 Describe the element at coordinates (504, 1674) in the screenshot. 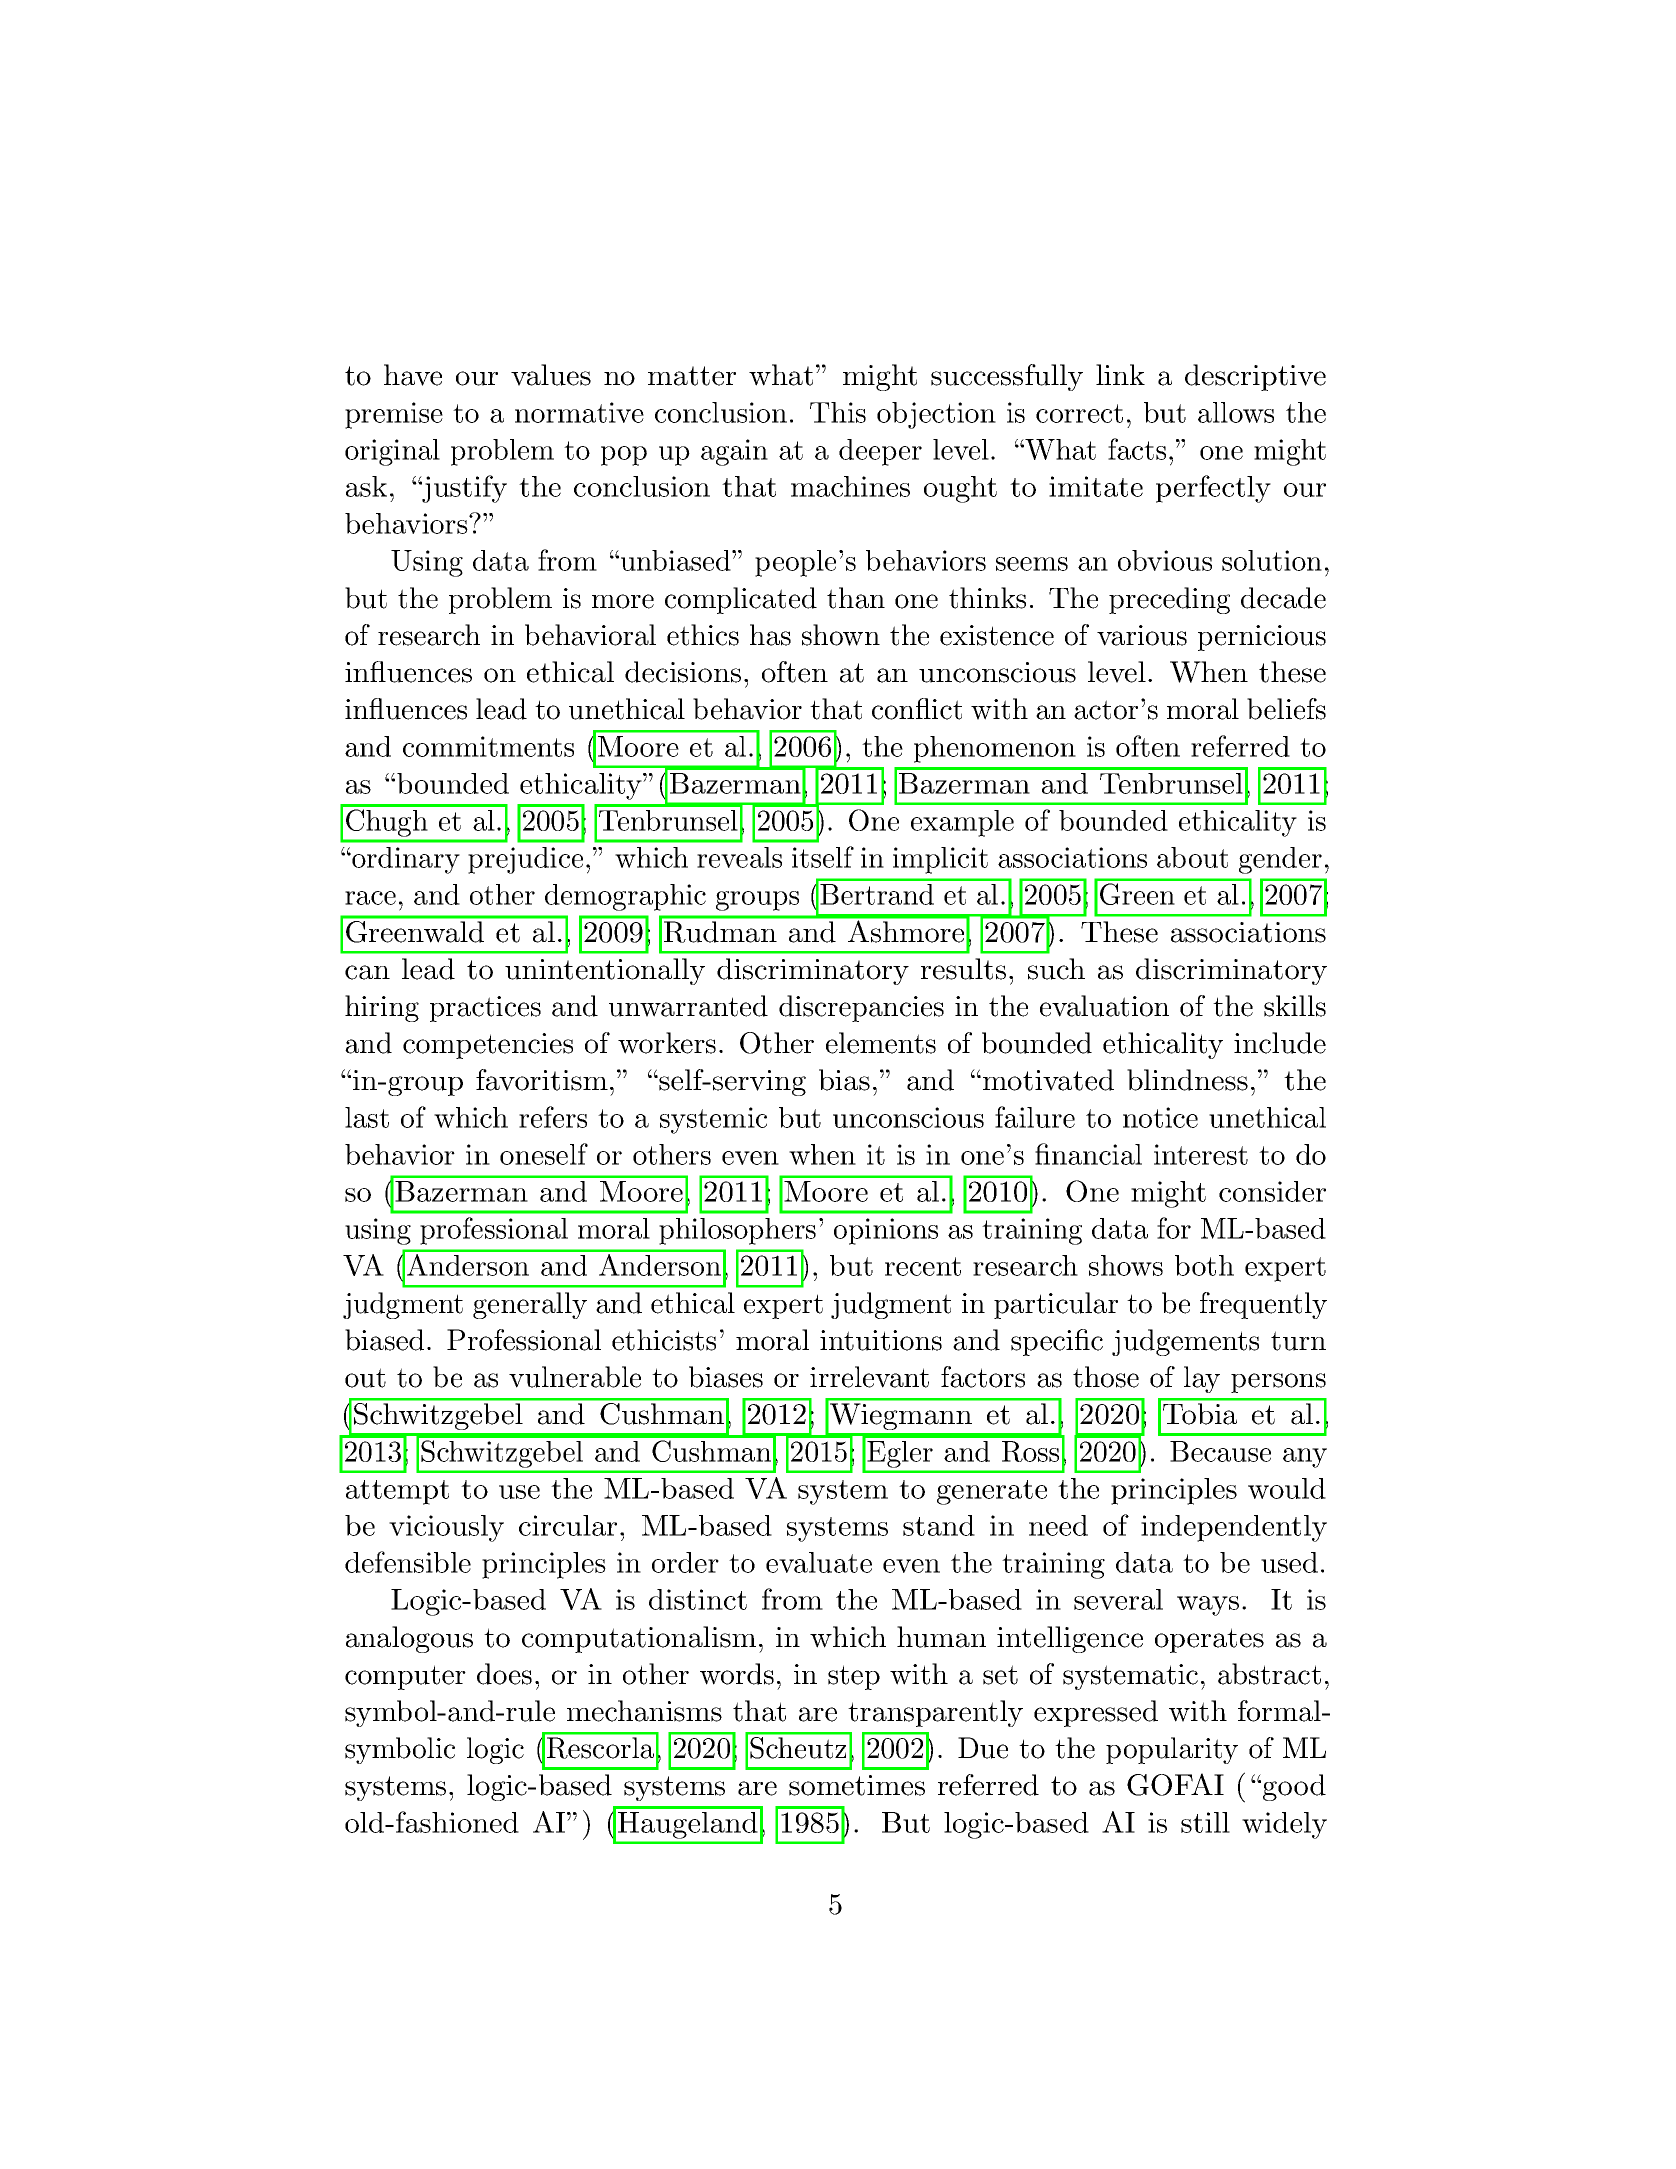

I see `does` at that location.
